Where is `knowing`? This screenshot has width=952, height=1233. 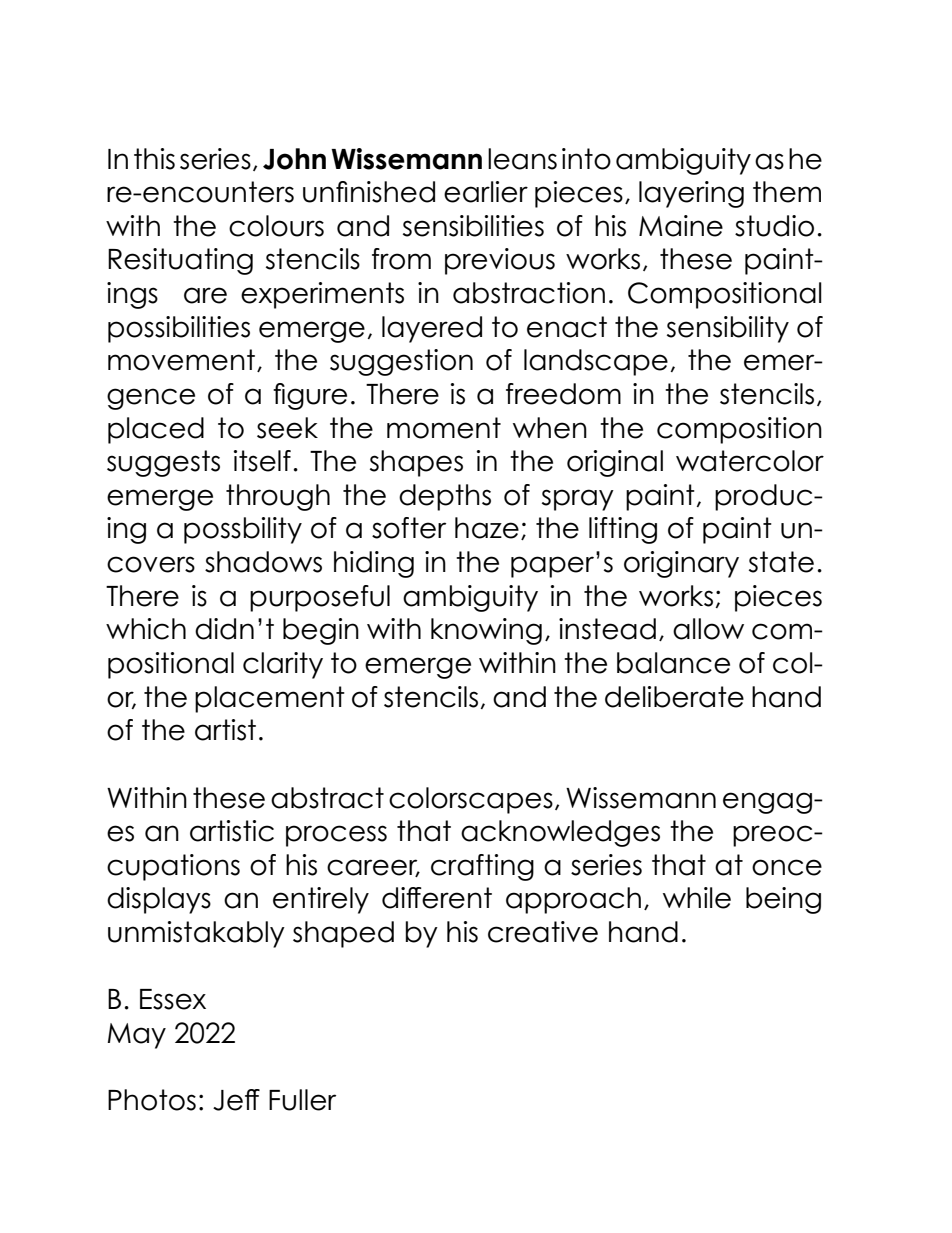 knowing is located at coordinates (486, 631).
